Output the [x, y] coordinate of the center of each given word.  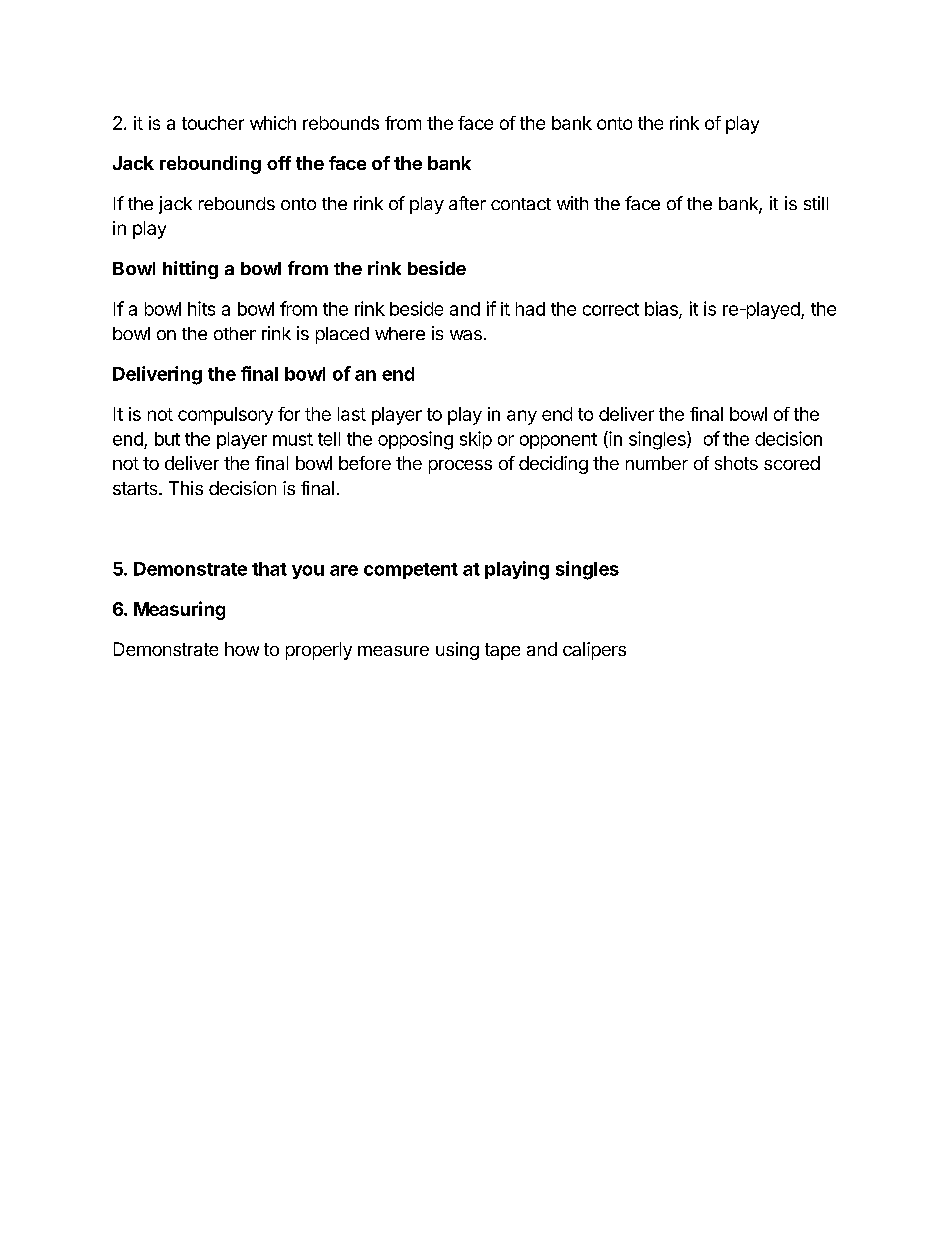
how [242, 649]
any [522, 417]
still [816, 203]
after [467, 203]
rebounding [210, 165]
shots [736, 463]
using [457, 651]
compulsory [225, 416]
